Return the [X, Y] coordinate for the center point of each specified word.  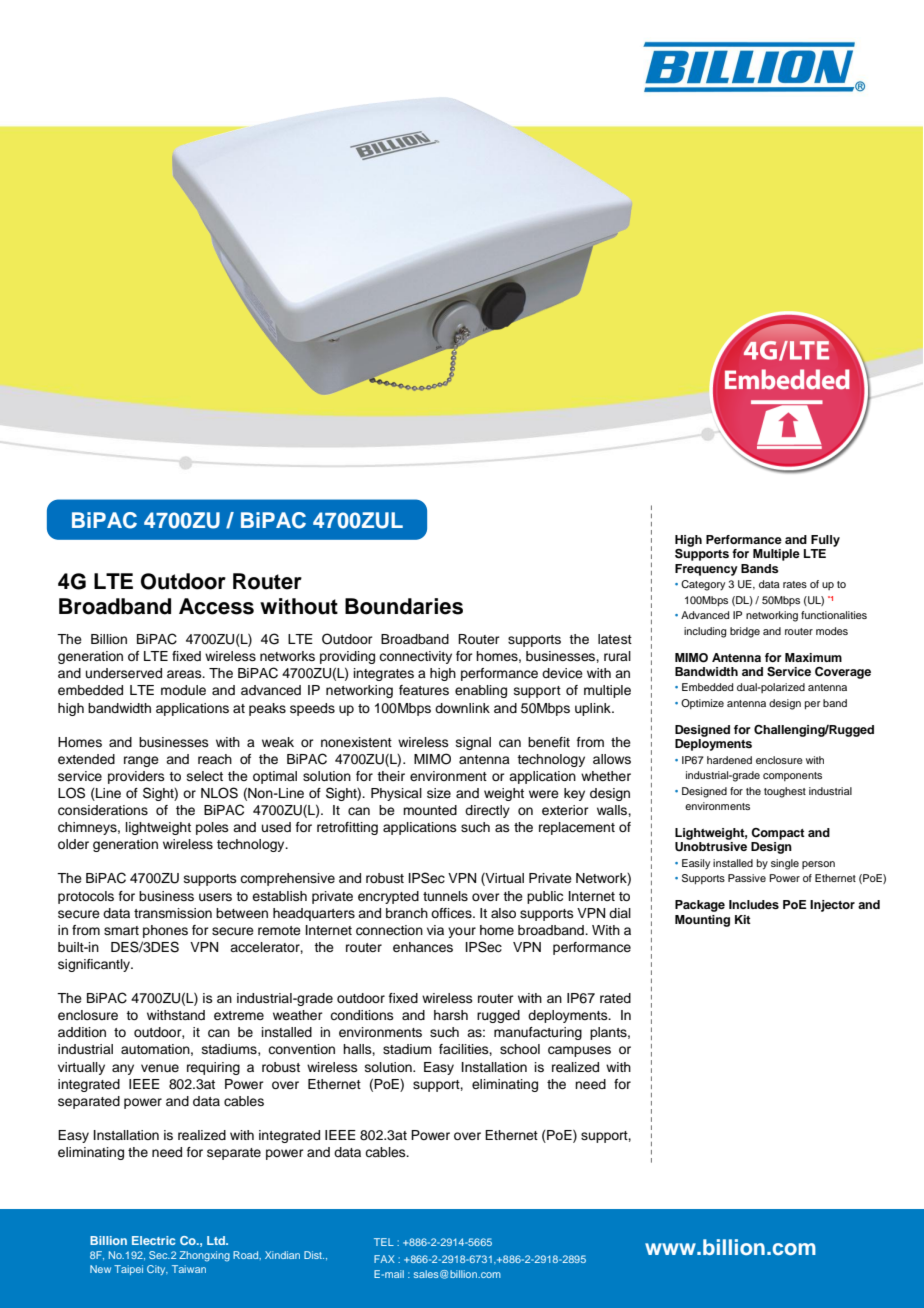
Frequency [706, 570]
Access [216, 606]
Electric [153, 1240]
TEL [384, 1242]
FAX [384, 1259]
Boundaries [404, 606]
